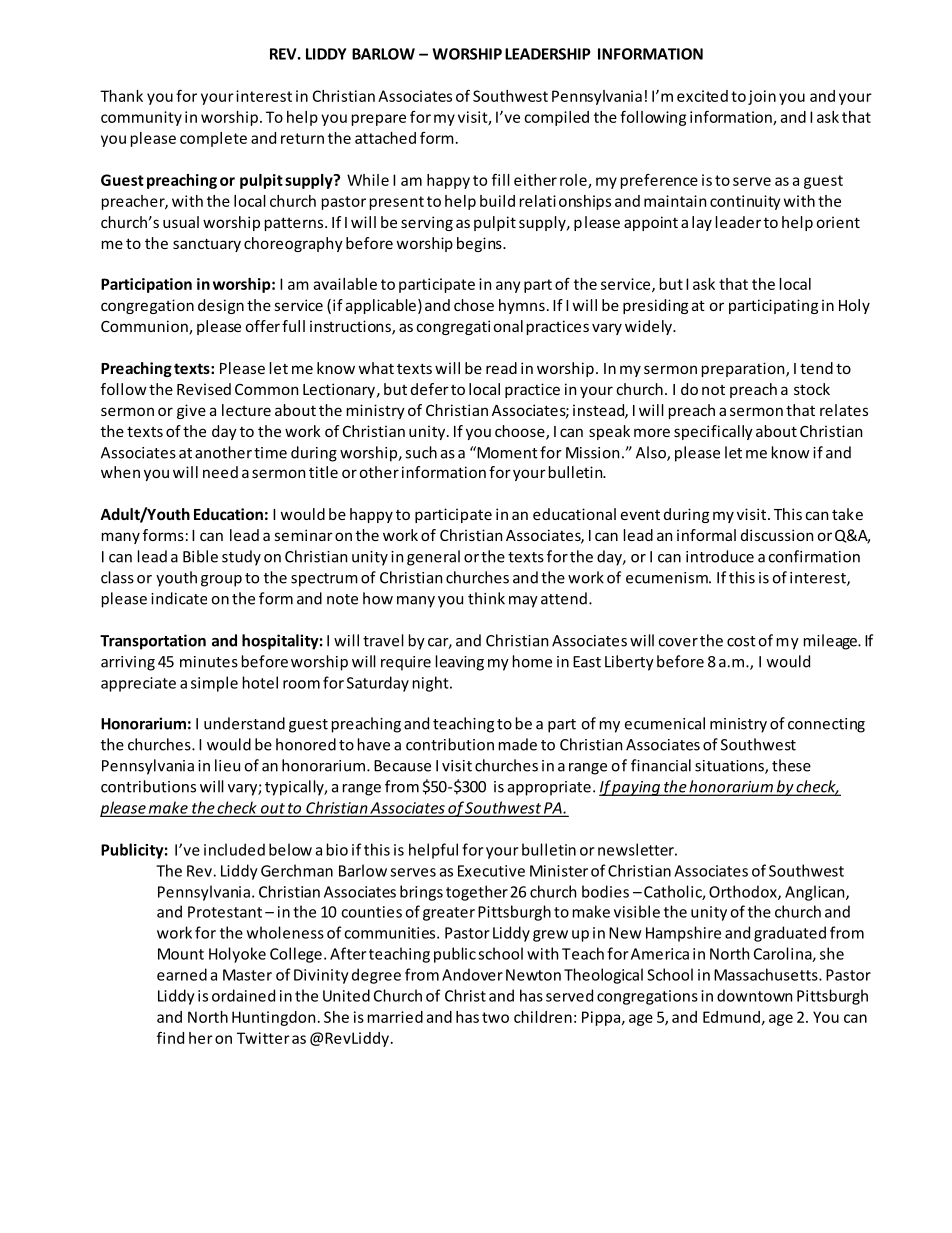  I want to click on two, so click(495, 1017).
